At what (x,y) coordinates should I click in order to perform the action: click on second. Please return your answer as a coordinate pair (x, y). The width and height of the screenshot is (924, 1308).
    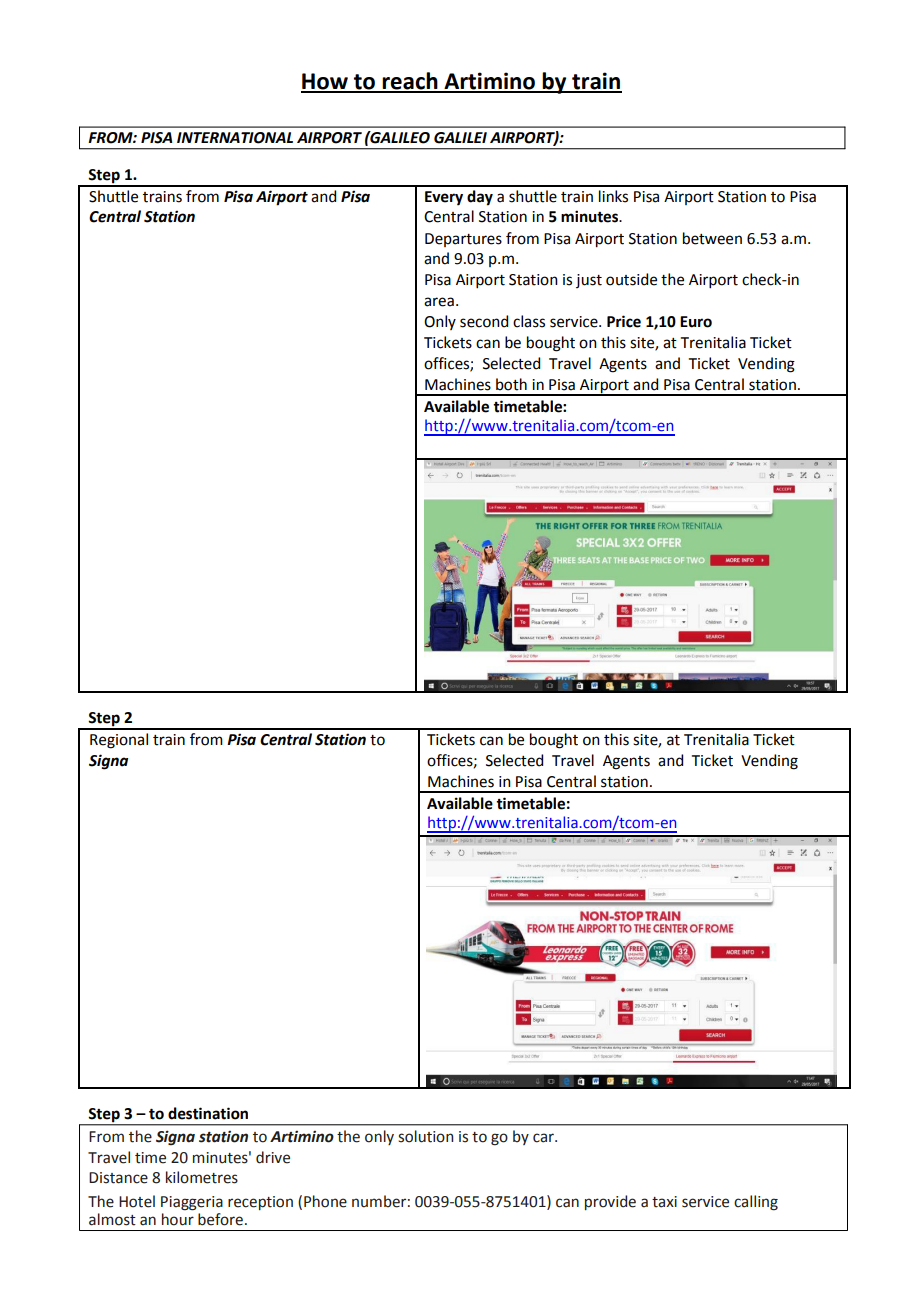
    Looking at the image, I should click on (484, 321).
